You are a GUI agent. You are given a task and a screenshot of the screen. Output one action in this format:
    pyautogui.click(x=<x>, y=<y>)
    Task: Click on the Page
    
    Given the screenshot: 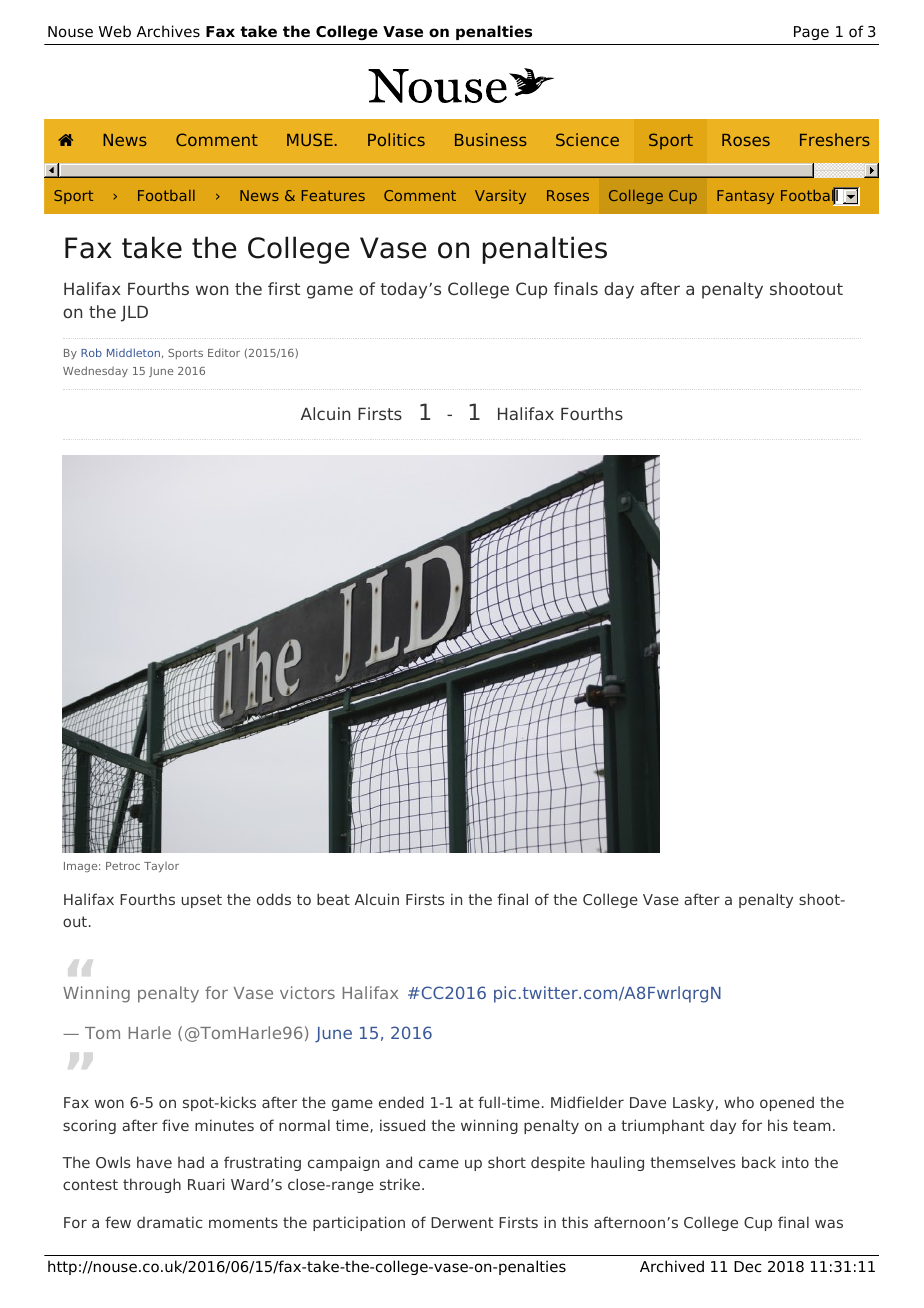 What is the action you would take?
    pyautogui.click(x=811, y=33)
